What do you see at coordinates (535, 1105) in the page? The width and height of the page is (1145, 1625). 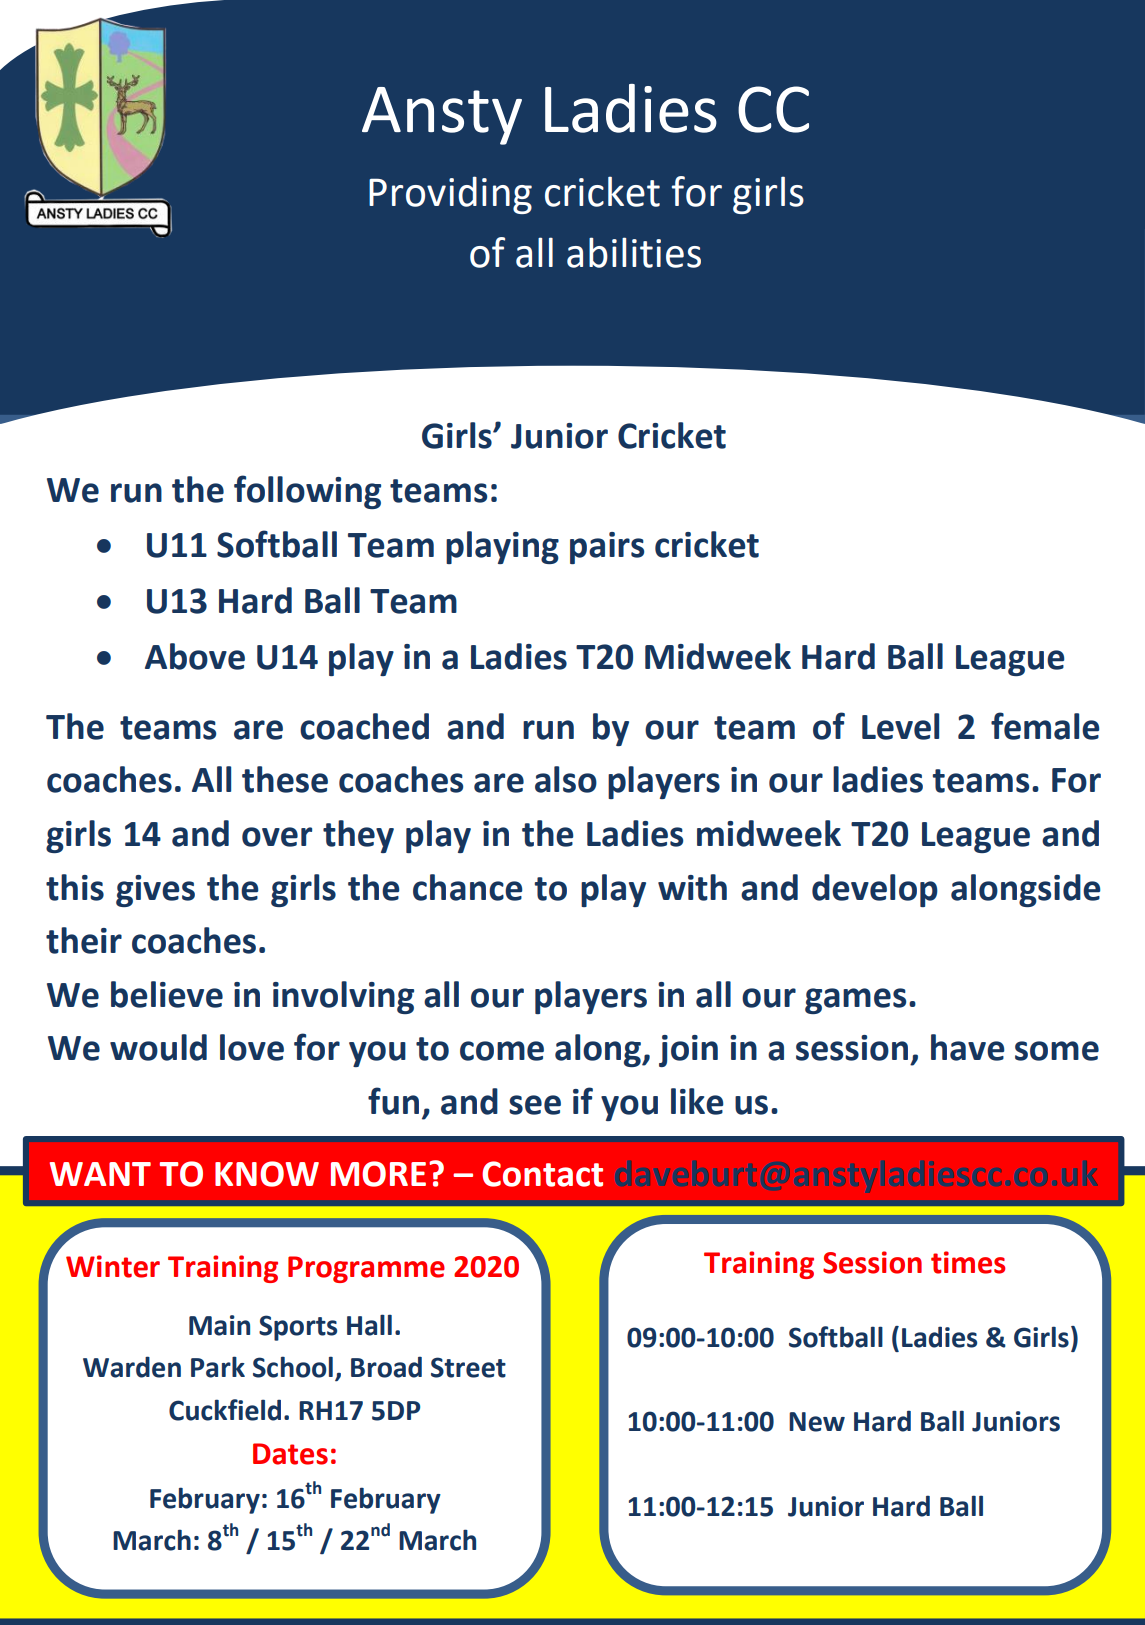 I see `see` at bounding box center [535, 1105].
